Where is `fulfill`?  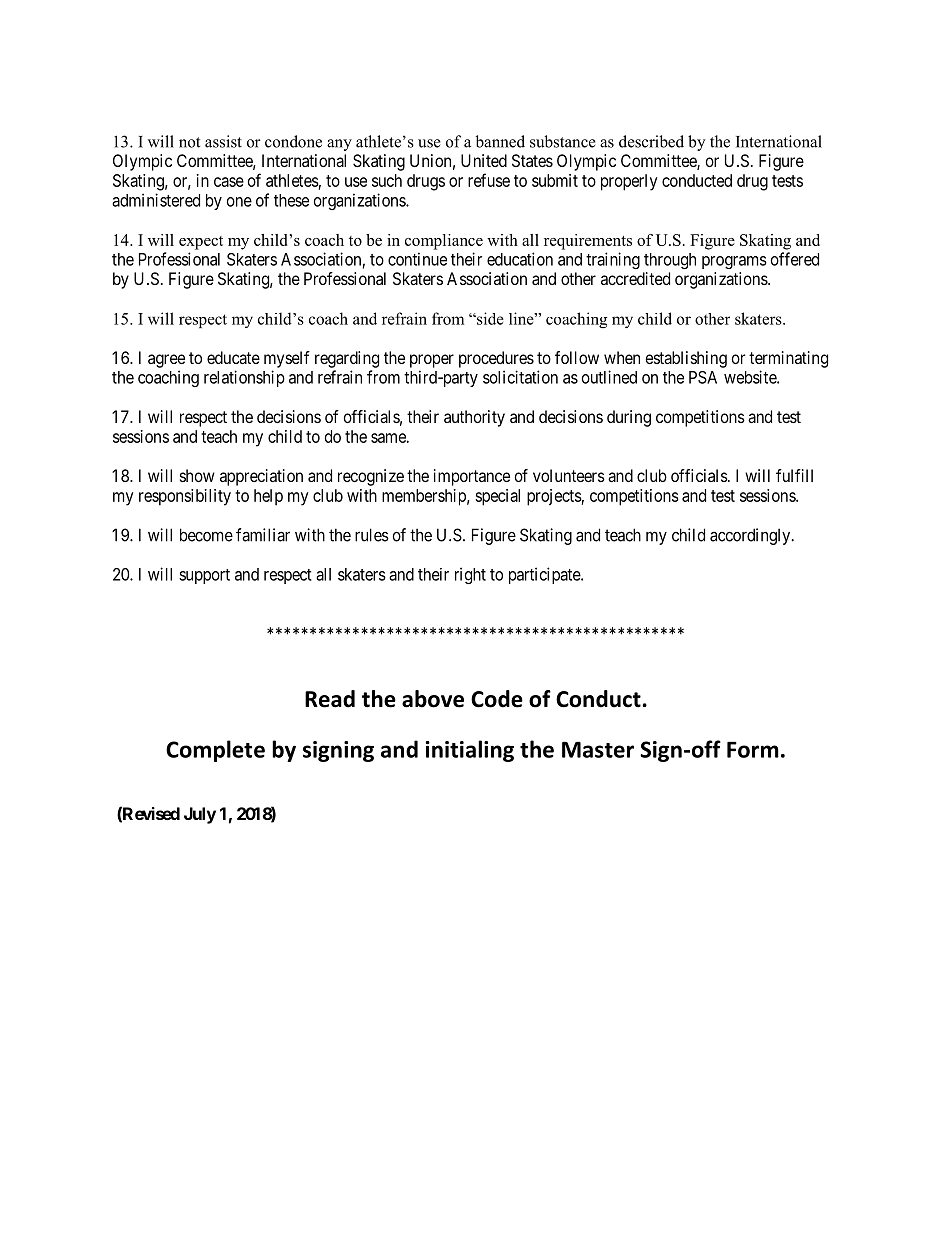 fulfill is located at coordinates (794, 475).
